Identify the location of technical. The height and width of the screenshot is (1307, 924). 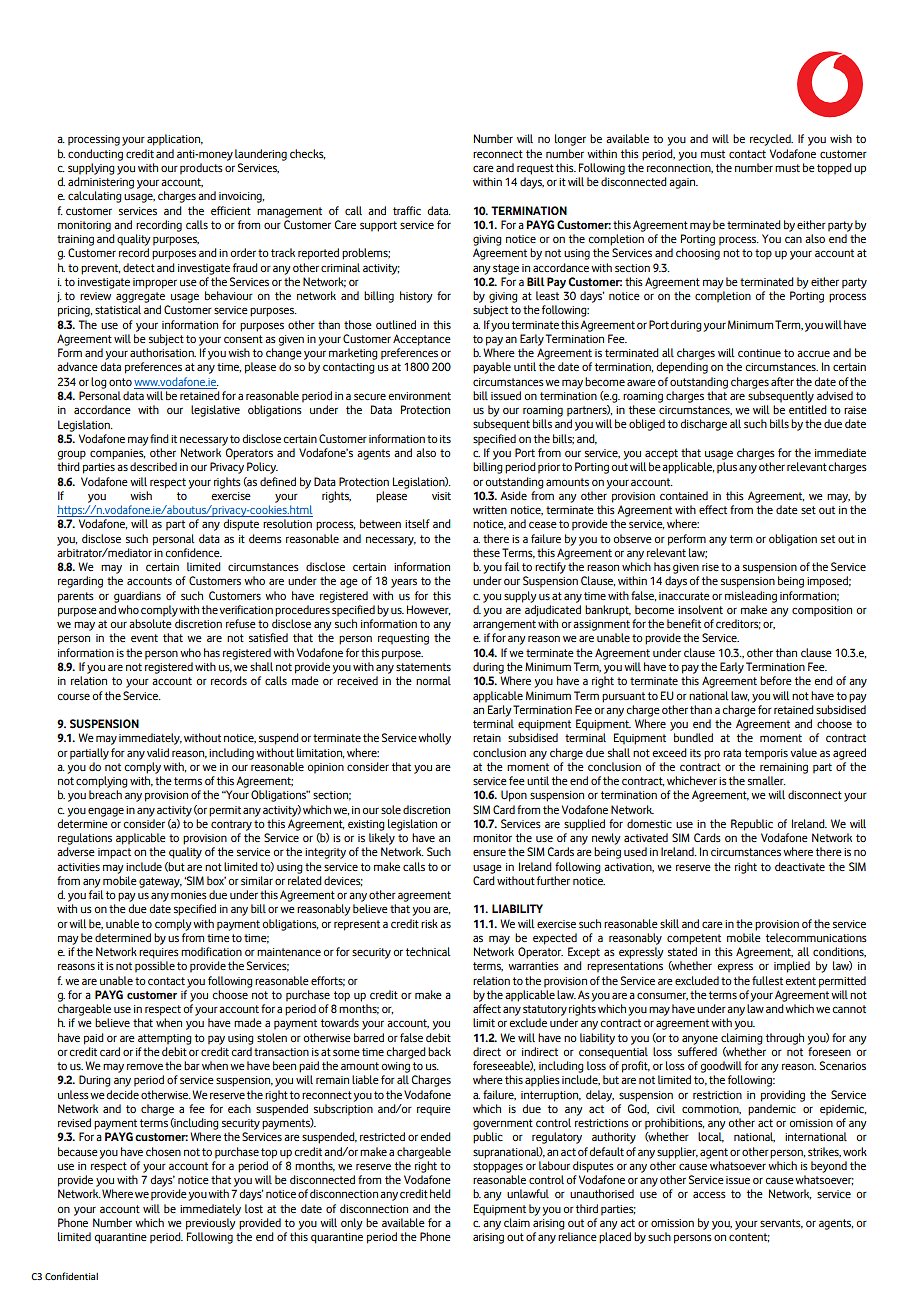
(428, 951).
